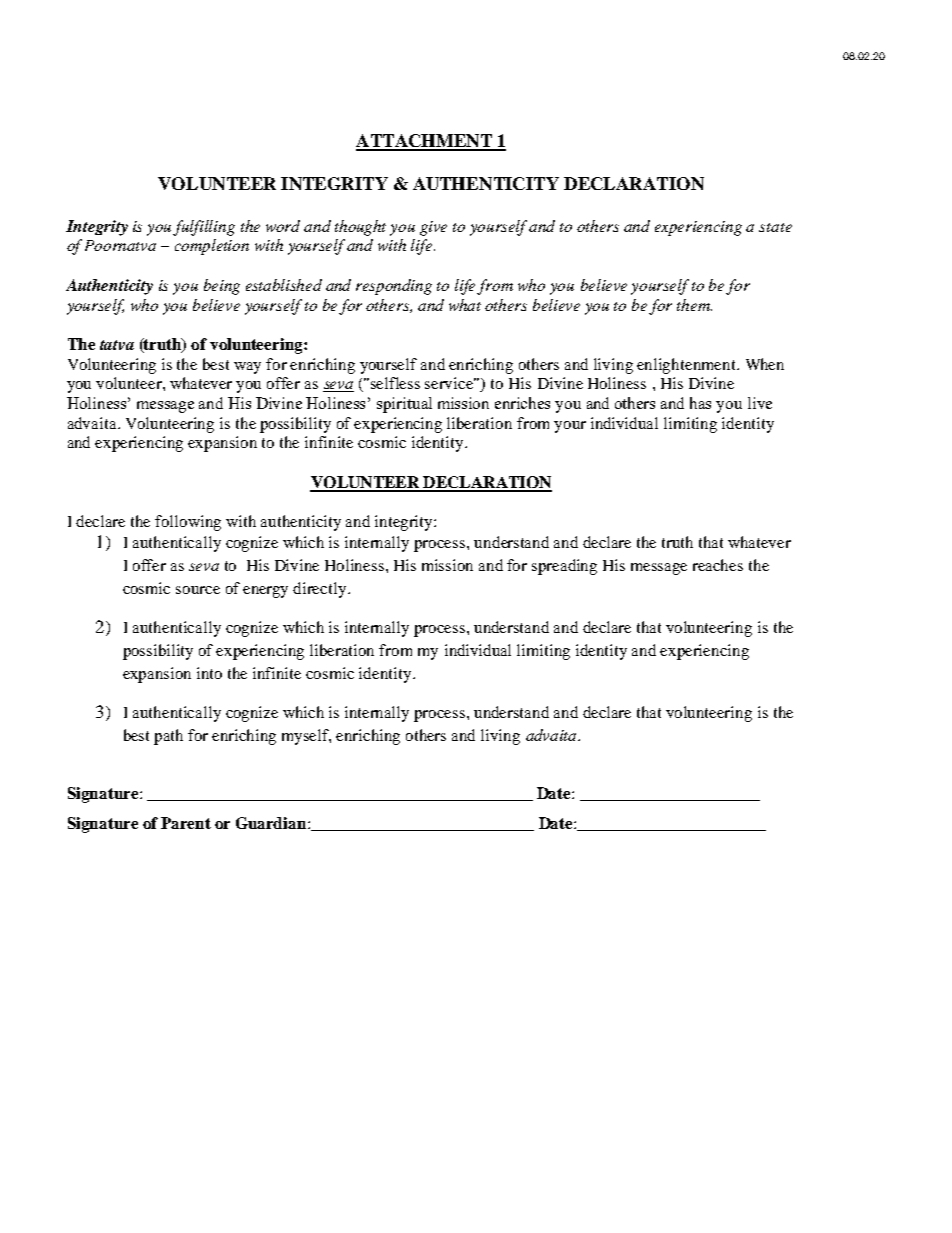 Image resolution: width=952 pixels, height=1233 pixels. What do you see at coordinates (186, 823) in the document?
I see `Parent` at bounding box center [186, 823].
